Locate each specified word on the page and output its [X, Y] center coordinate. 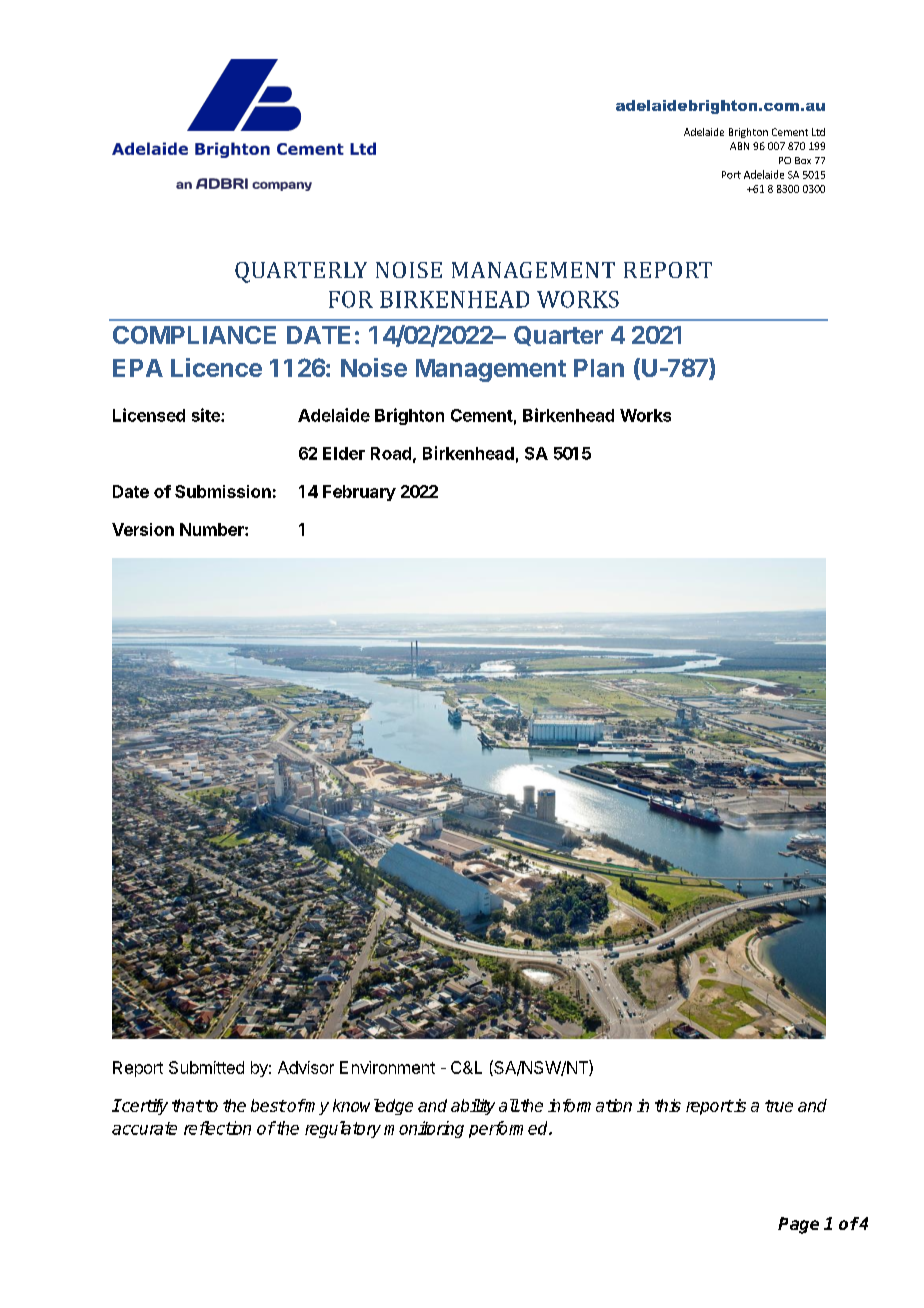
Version [143, 529]
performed [510, 1129]
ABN [739, 146]
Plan [599, 368]
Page [798, 1225]
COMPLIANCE [194, 335]
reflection [217, 1128]
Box [803, 160]
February [359, 493]
